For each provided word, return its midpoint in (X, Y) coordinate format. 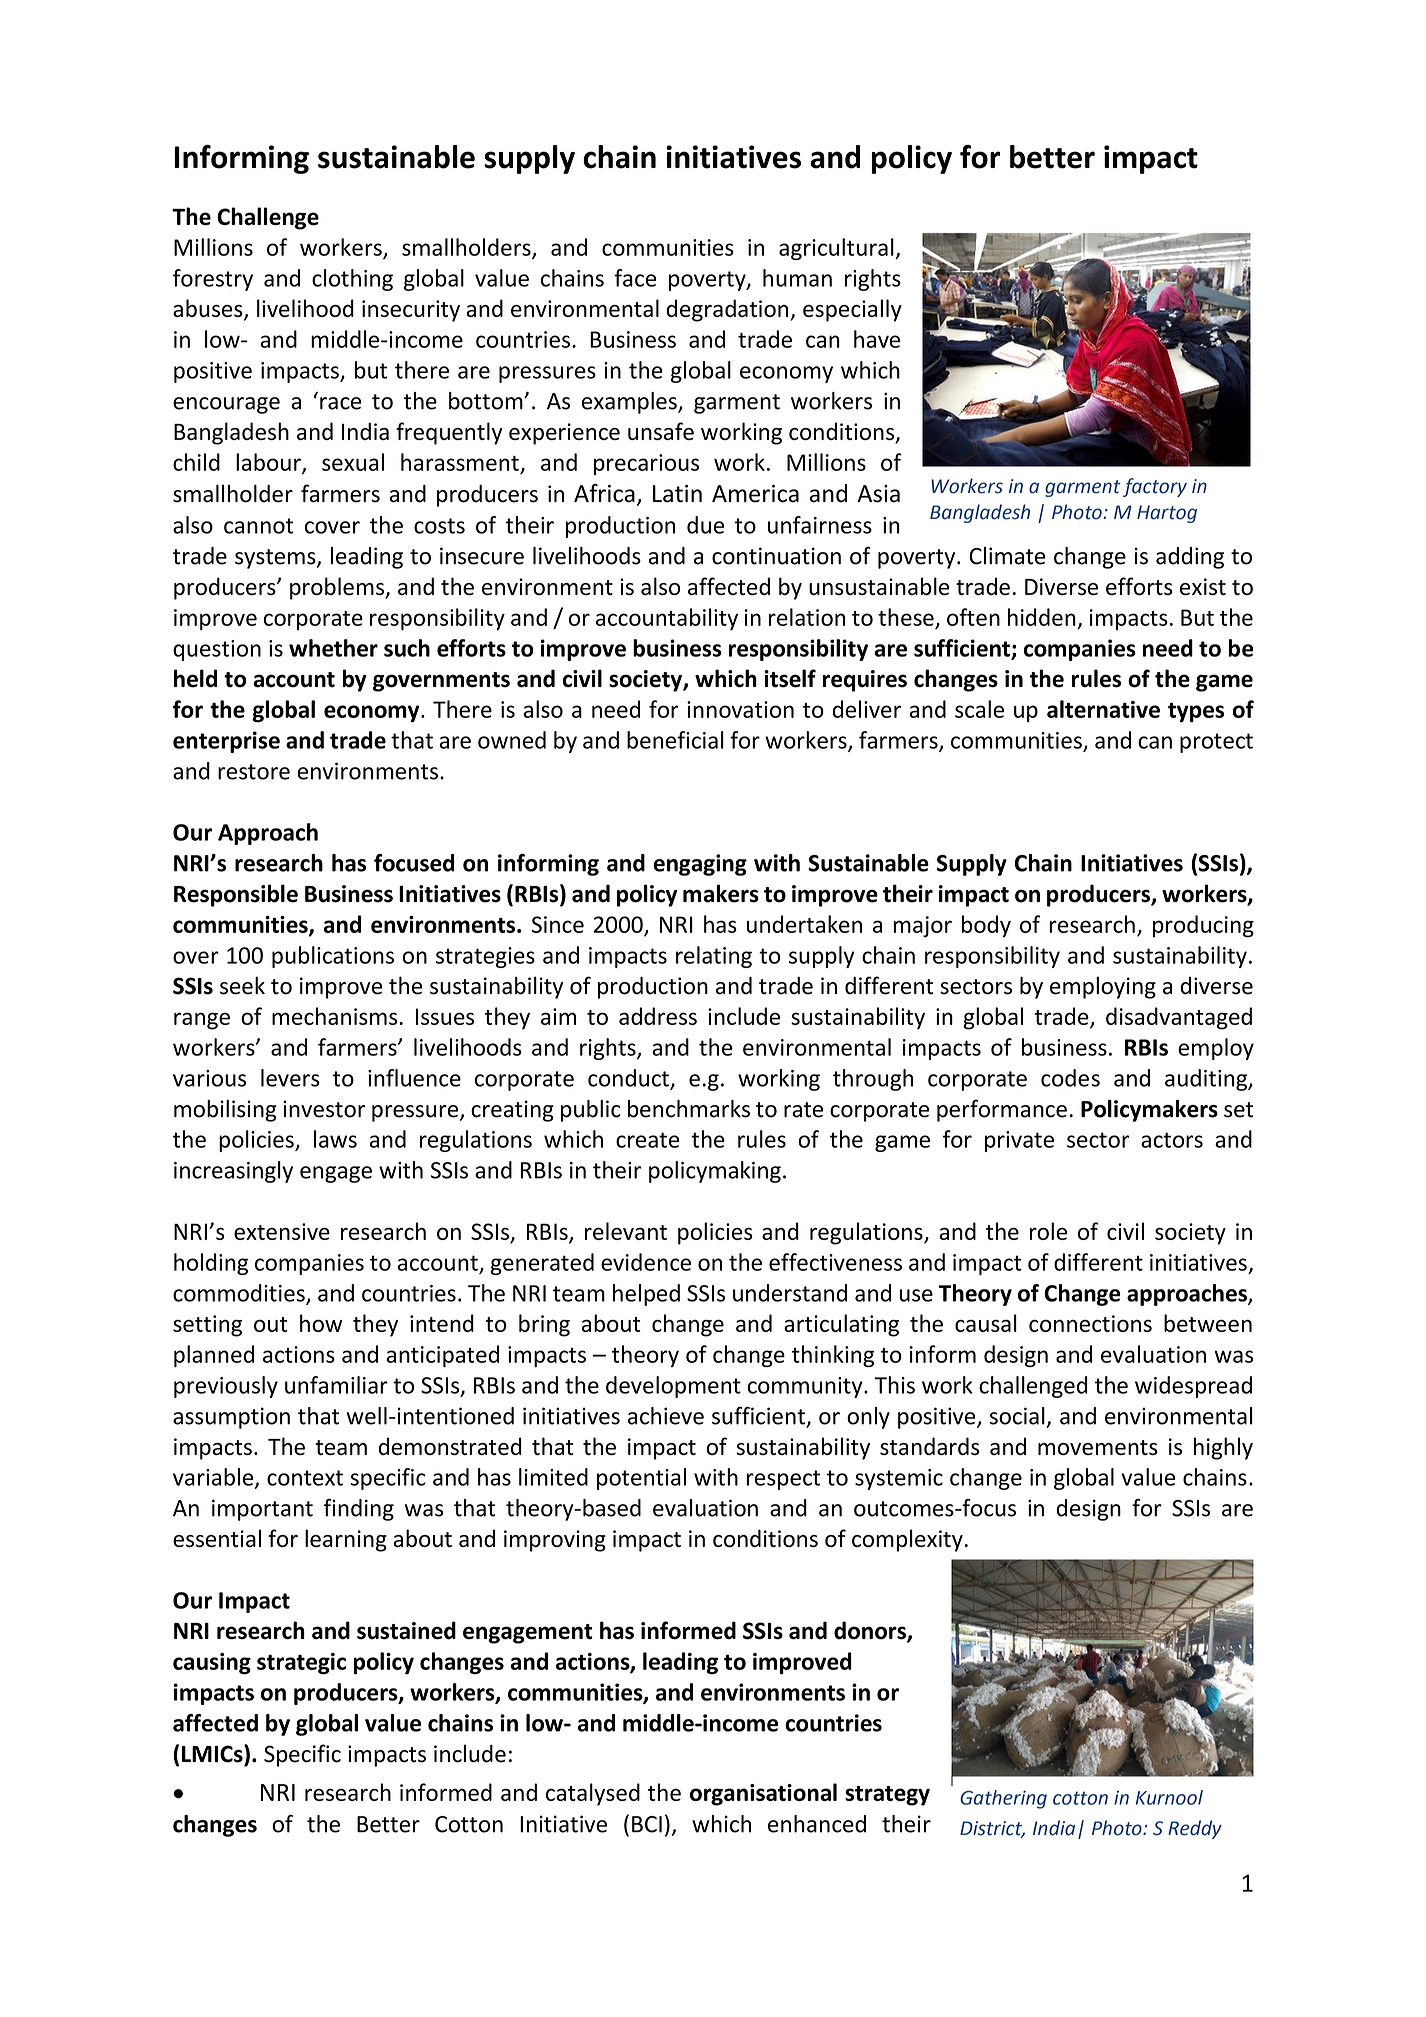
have (877, 339)
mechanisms (334, 1016)
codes (1070, 1078)
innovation (740, 709)
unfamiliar (336, 1385)
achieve (666, 1416)
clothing (352, 280)
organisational (763, 1794)
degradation (727, 310)
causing (212, 1664)
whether (333, 648)
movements (1098, 1447)
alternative (1103, 709)
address (658, 1016)
